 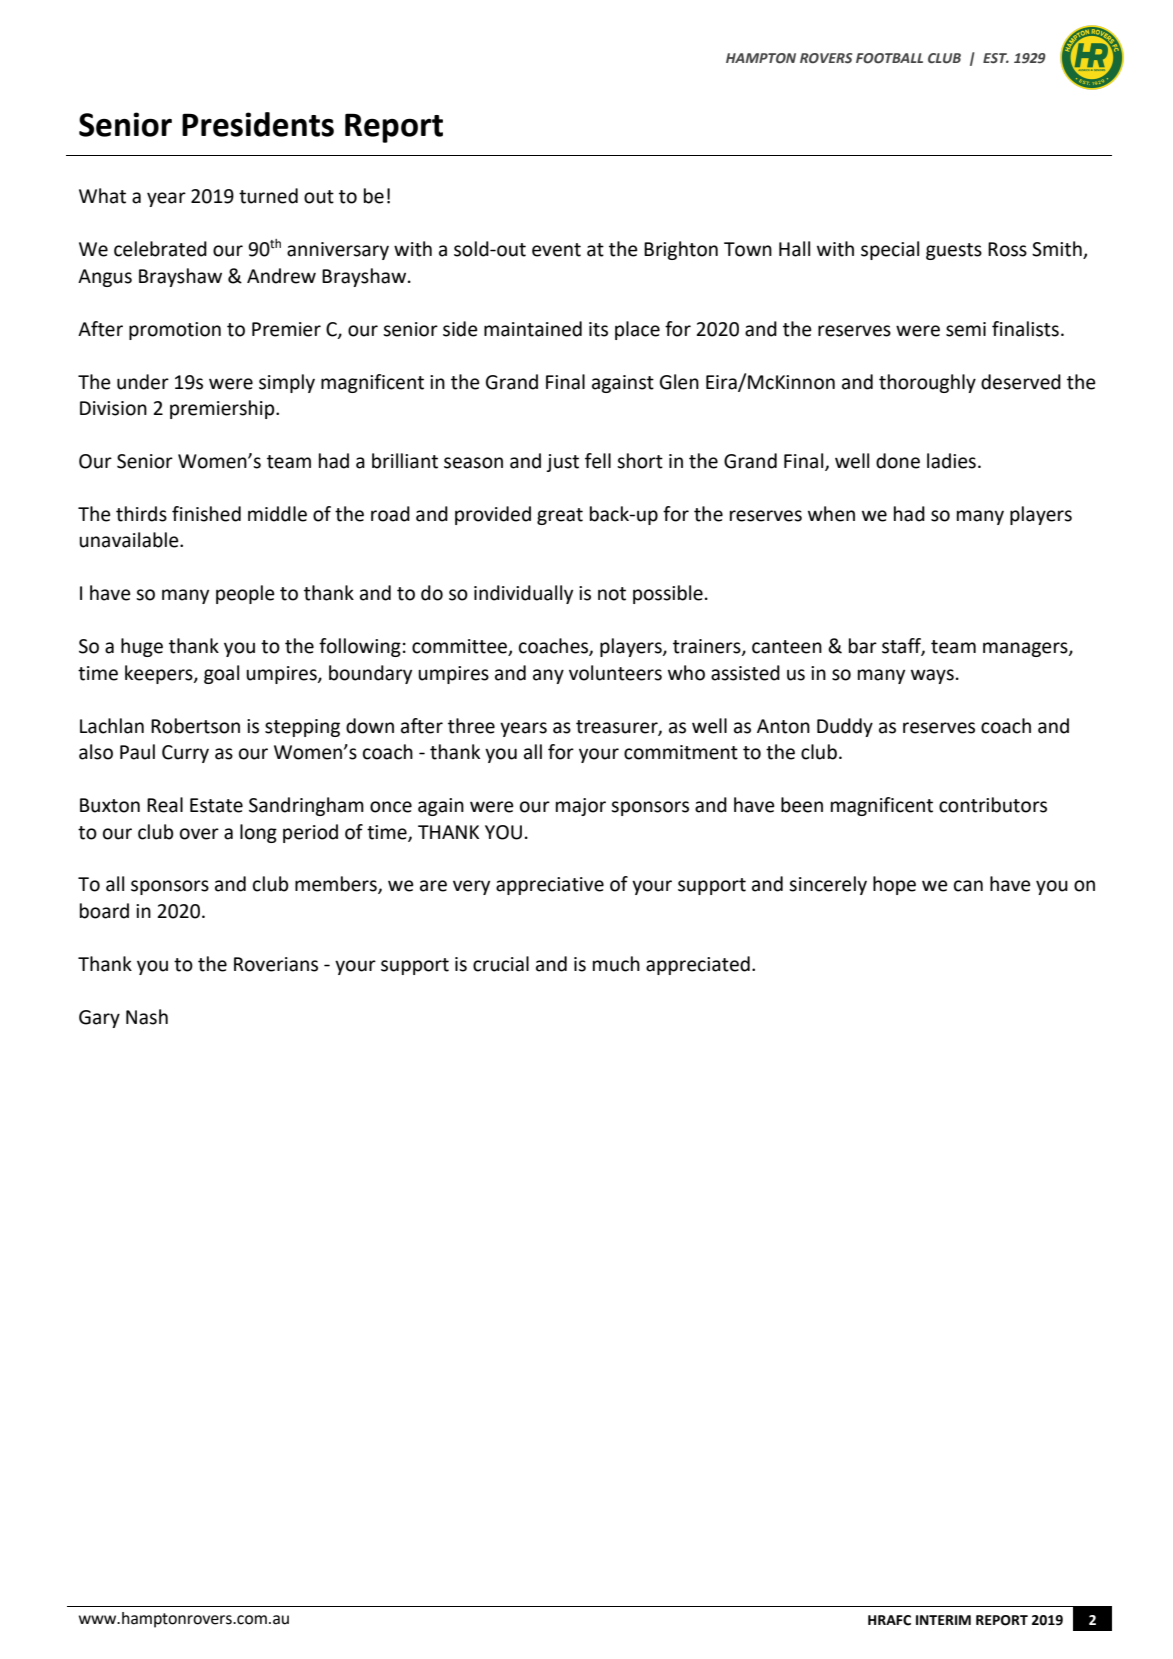 What do you see at coordinates (147, 1017) in the page?
I see `Nash` at bounding box center [147, 1017].
